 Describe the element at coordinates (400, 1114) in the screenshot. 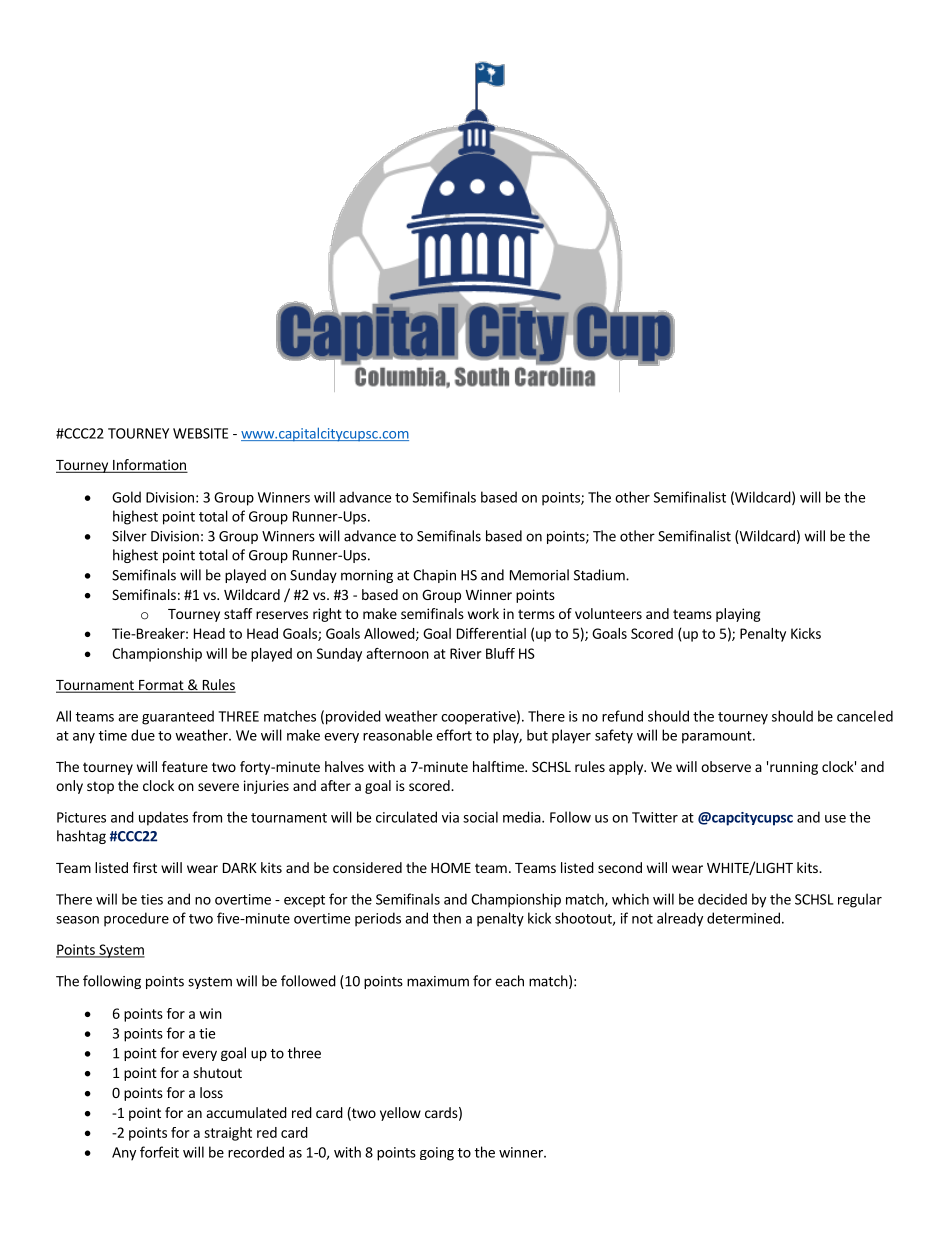

I see `yellow` at that location.
